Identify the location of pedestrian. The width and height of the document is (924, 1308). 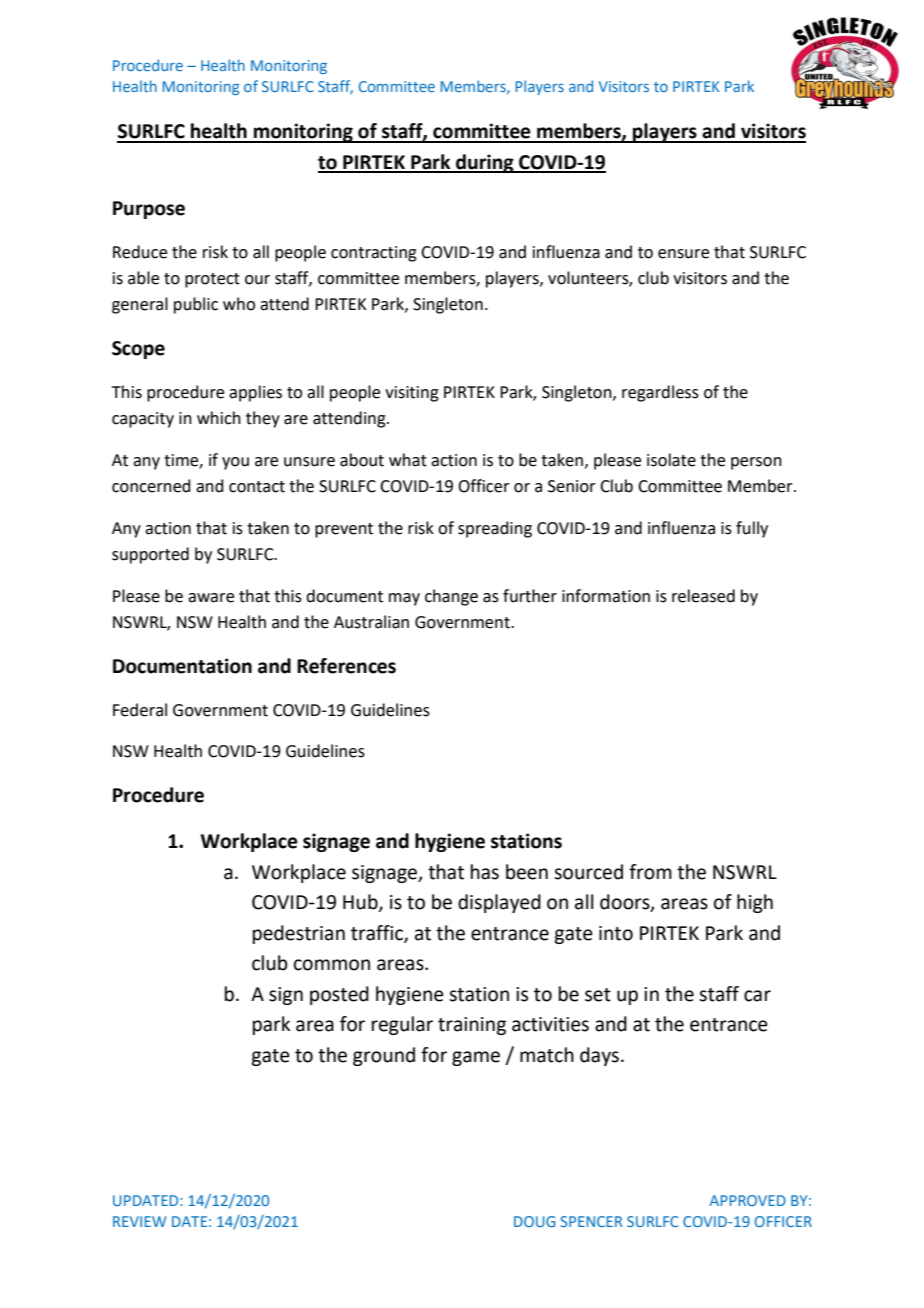
(299, 934).
